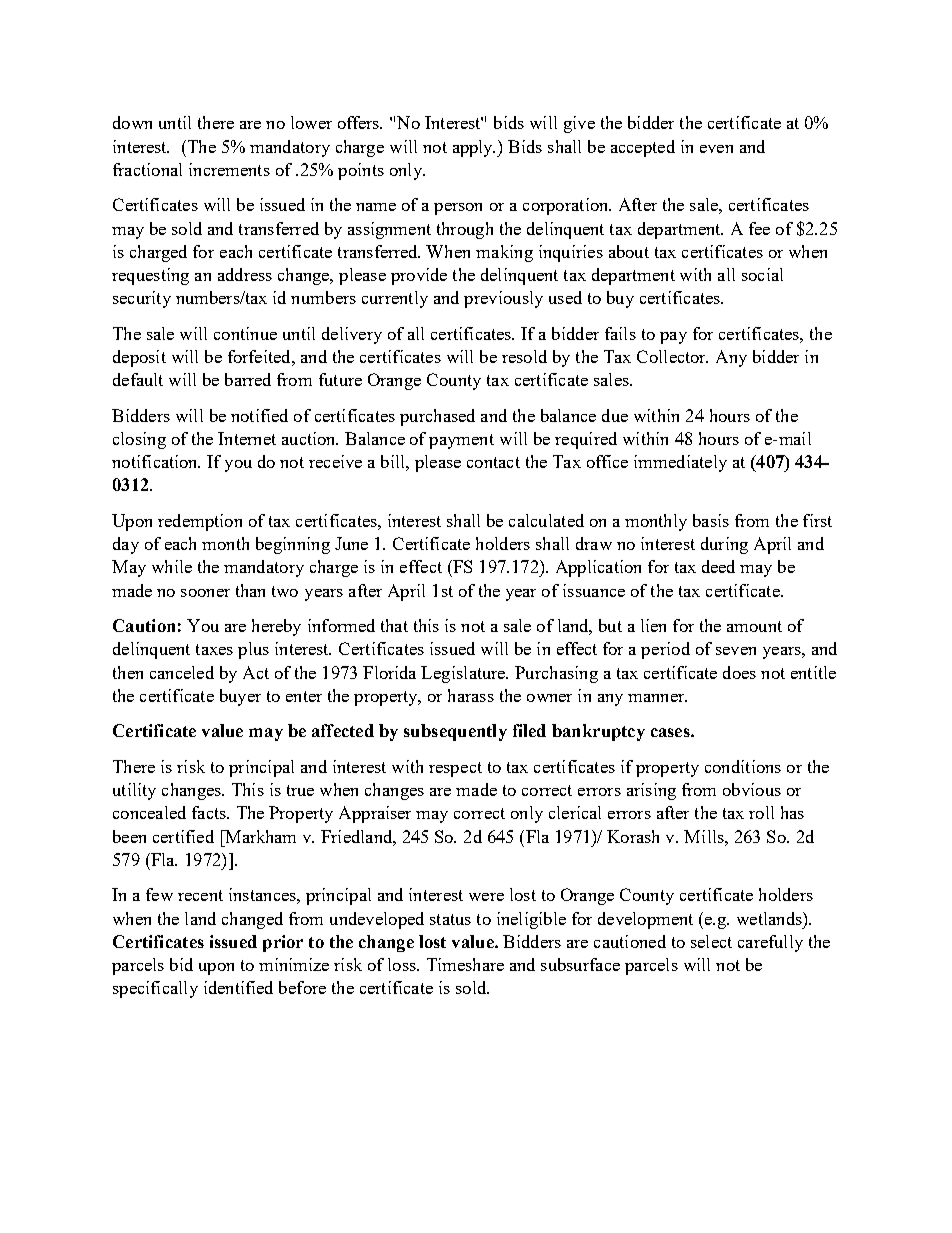 Image resolution: width=952 pixels, height=1233 pixels. What do you see at coordinates (229, 169) in the image?
I see `increments` at bounding box center [229, 169].
